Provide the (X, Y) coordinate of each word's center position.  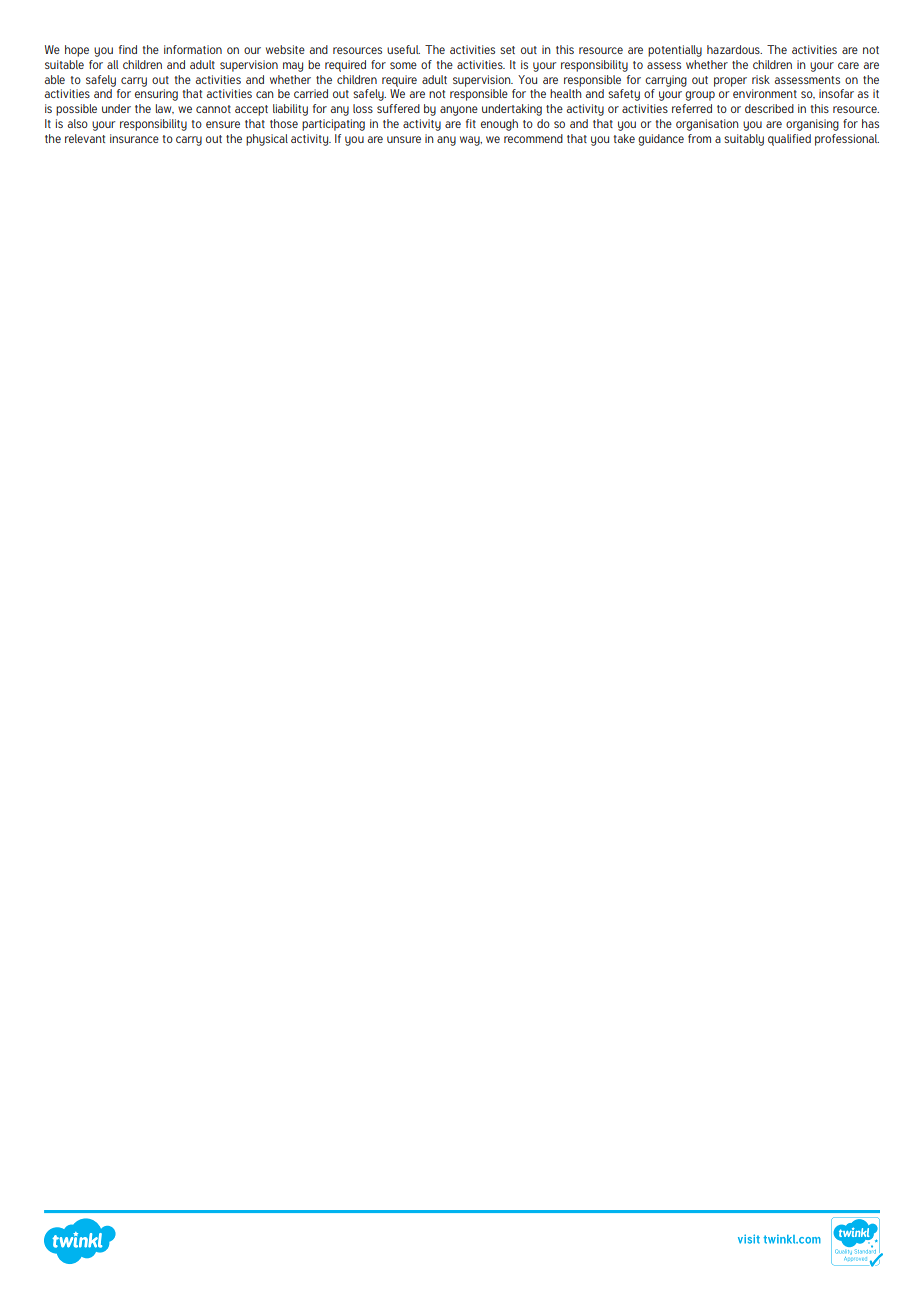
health (566, 93)
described (769, 108)
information (193, 49)
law (165, 109)
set (507, 50)
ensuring (156, 95)
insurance (134, 138)
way (471, 141)
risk (761, 79)
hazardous (734, 49)
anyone (459, 111)
